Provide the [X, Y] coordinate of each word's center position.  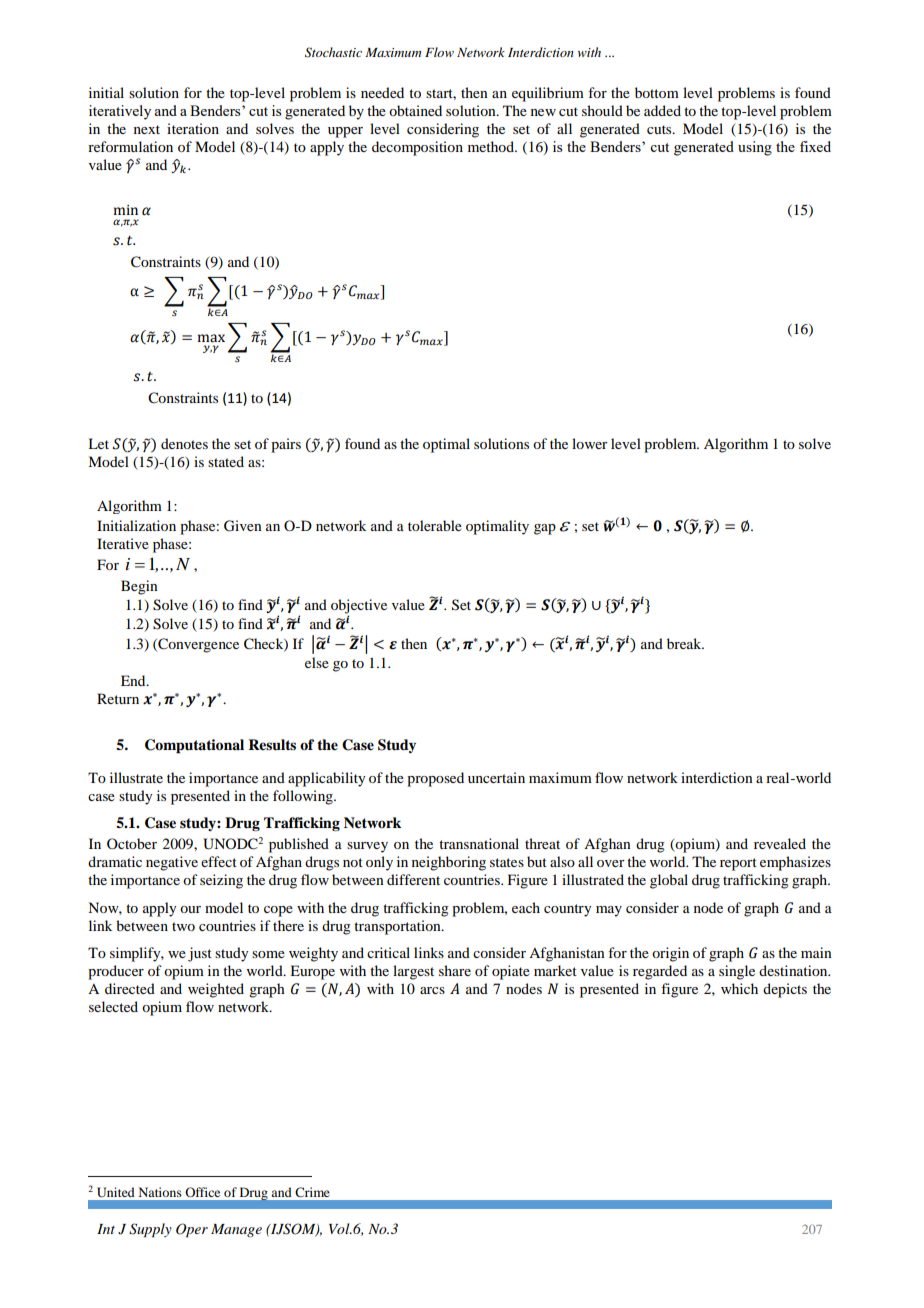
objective [359, 607]
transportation [398, 927]
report [738, 864]
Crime [312, 1192]
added [662, 110]
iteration [193, 128]
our [190, 909]
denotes [184, 443]
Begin [139, 587]
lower [590, 443]
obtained [415, 110]
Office [202, 1192]
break [685, 643]
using [755, 148]
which [739, 988]
